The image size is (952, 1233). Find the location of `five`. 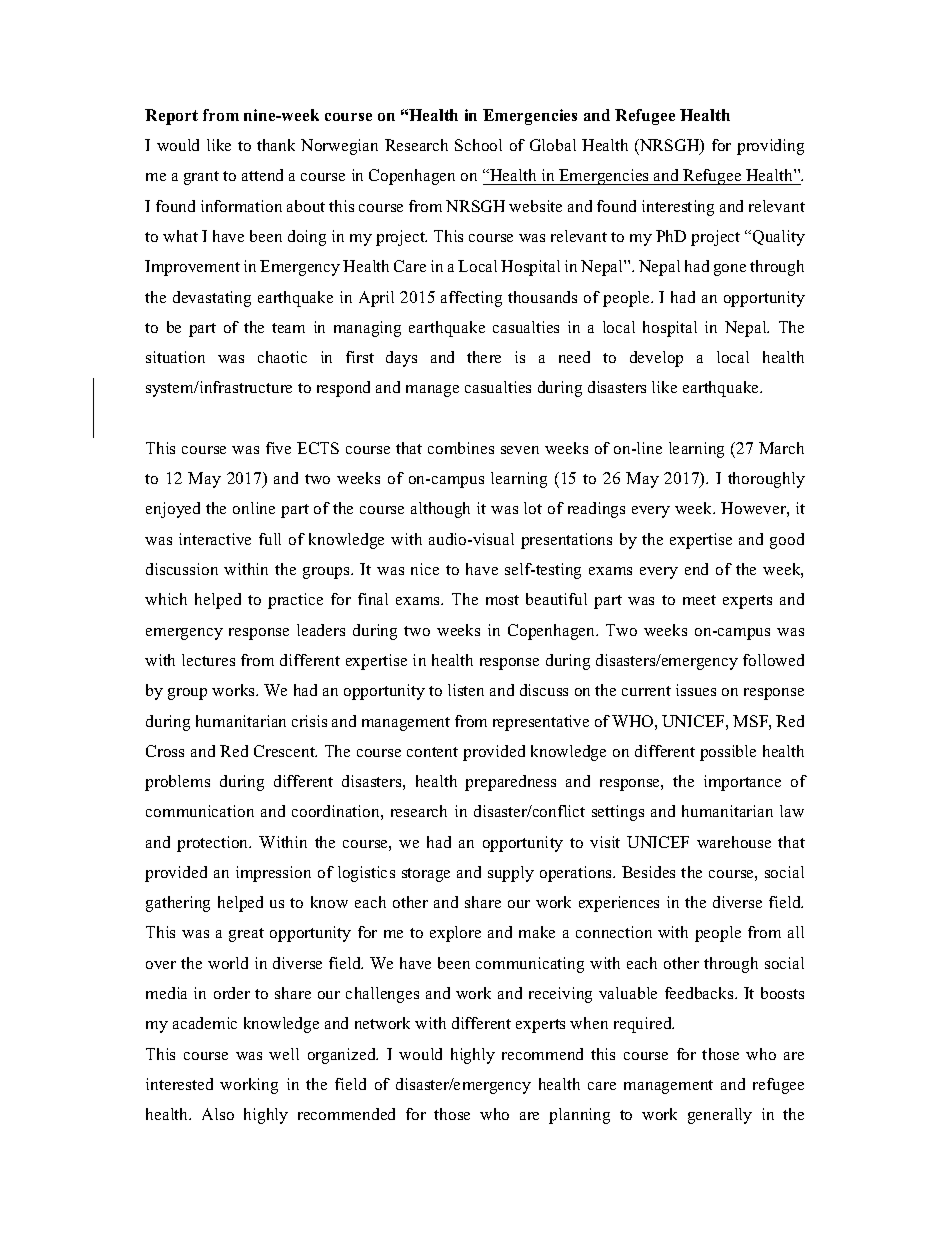

five is located at coordinates (278, 448).
